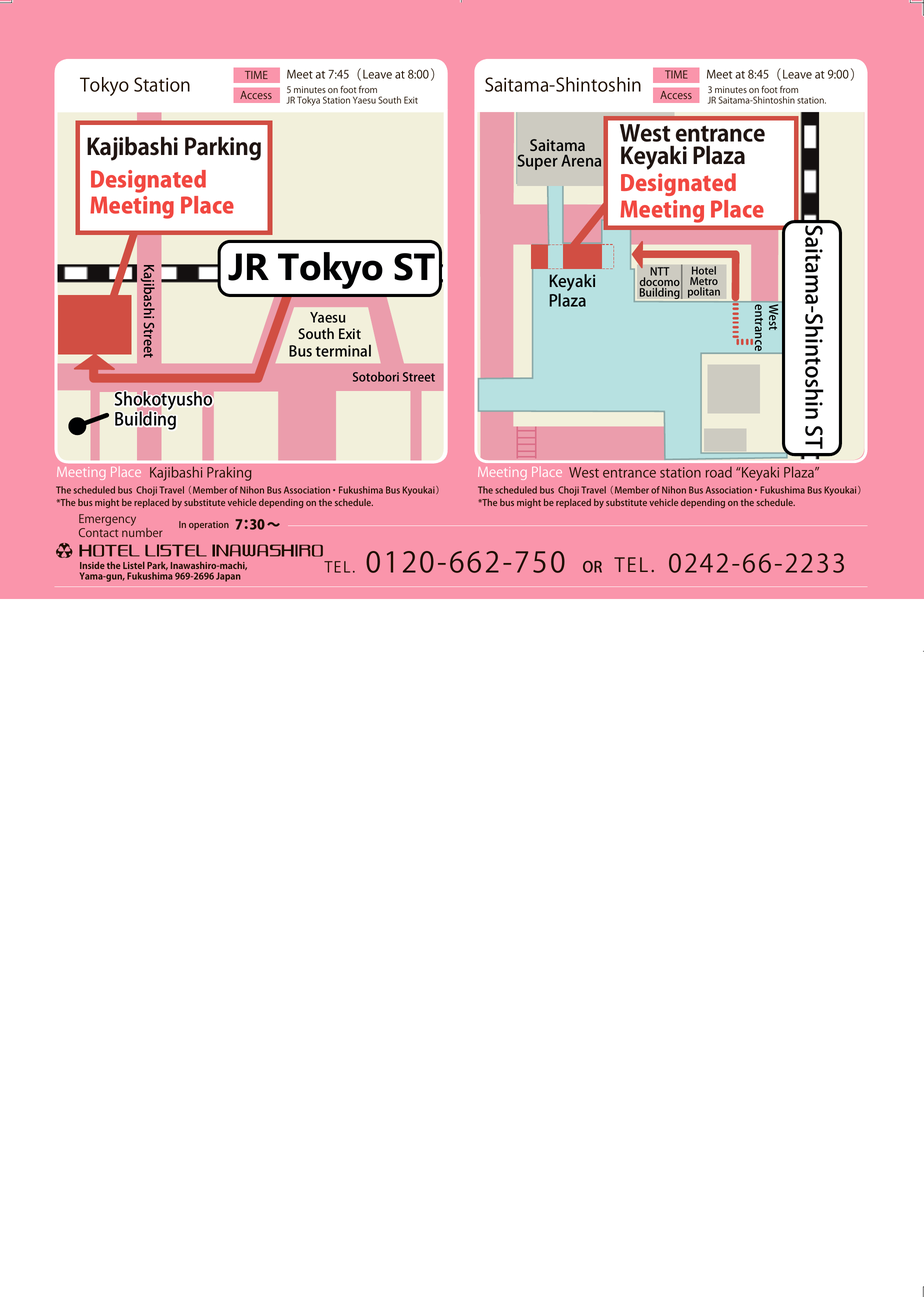  What do you see at coordinates (343, 350) in the screenshot?
I see `terminal` at bounding box center [343, 350].
